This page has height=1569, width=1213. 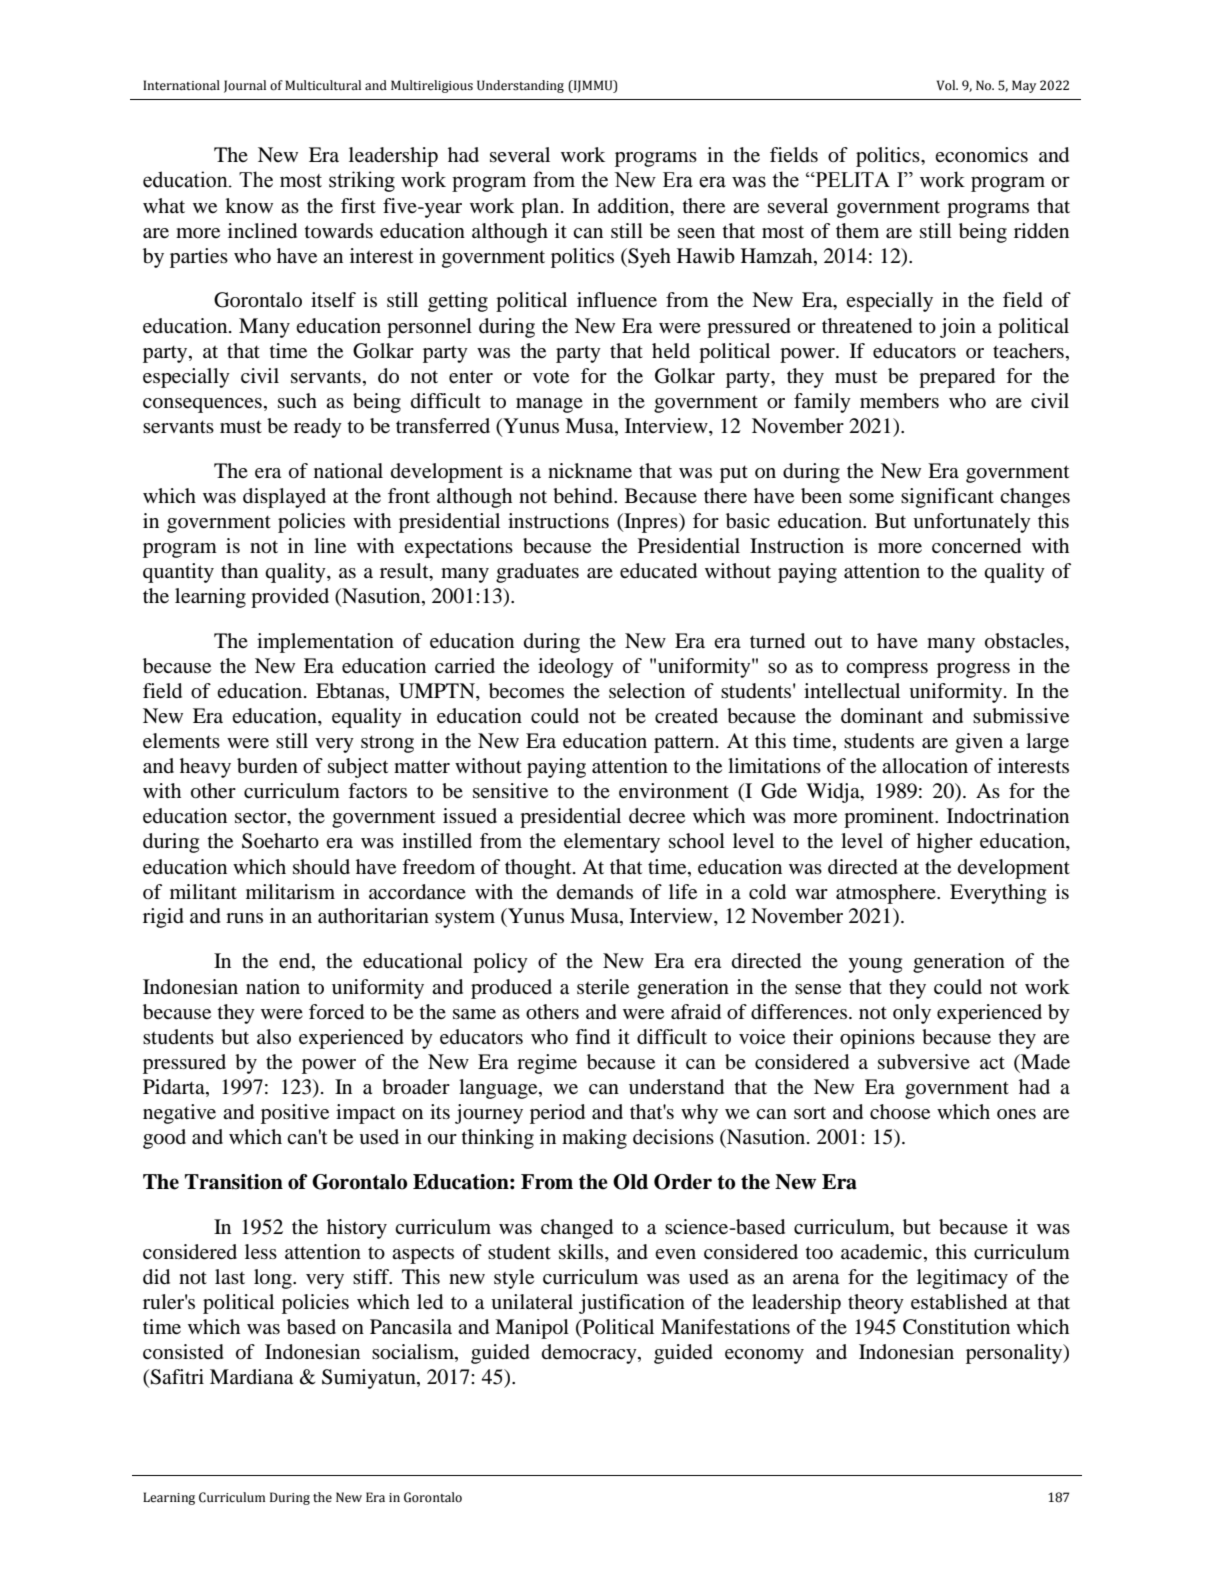 I want to click on Vol, so click(x=947, y=85).
